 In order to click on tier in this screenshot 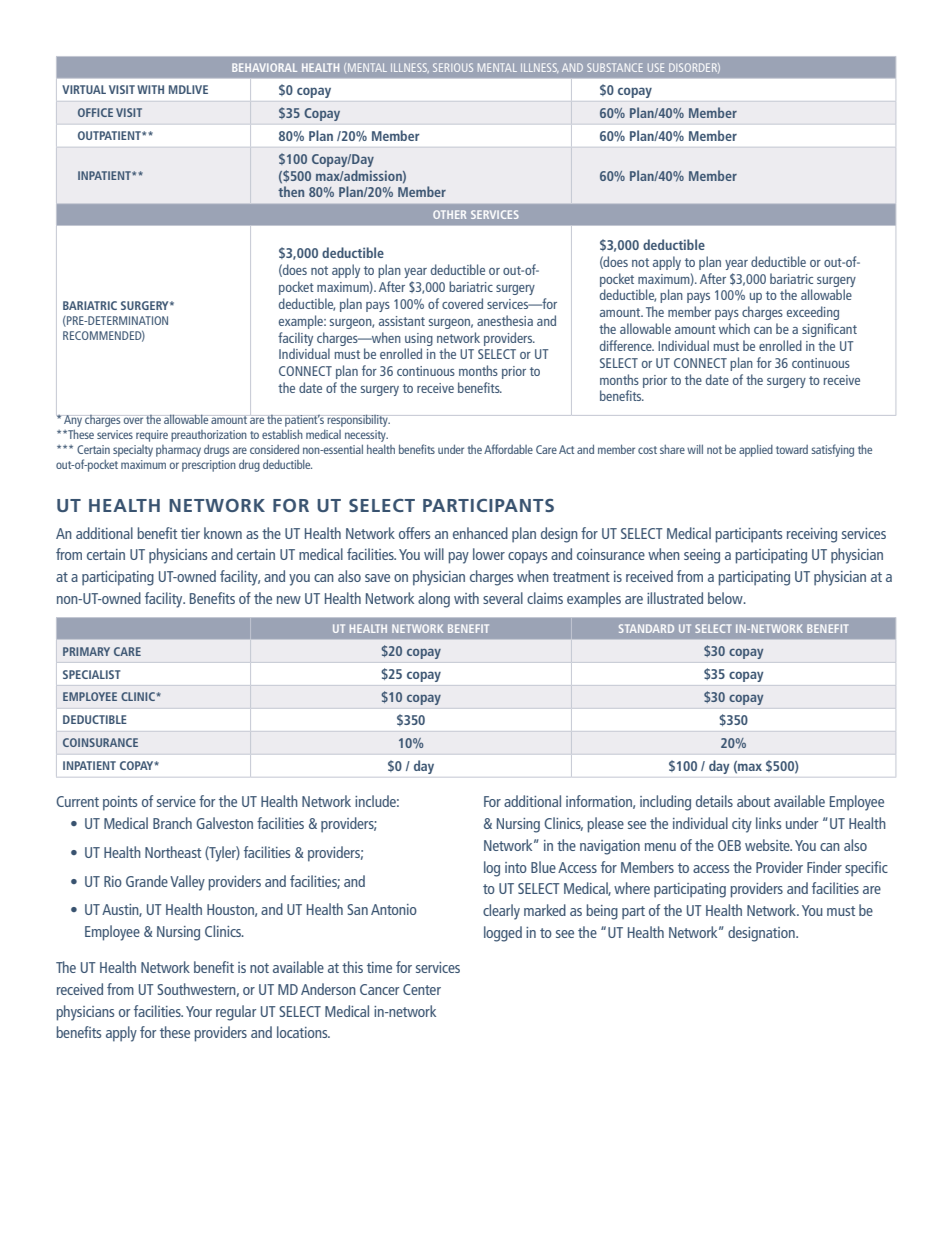, I will do `click(190, 533)`.
